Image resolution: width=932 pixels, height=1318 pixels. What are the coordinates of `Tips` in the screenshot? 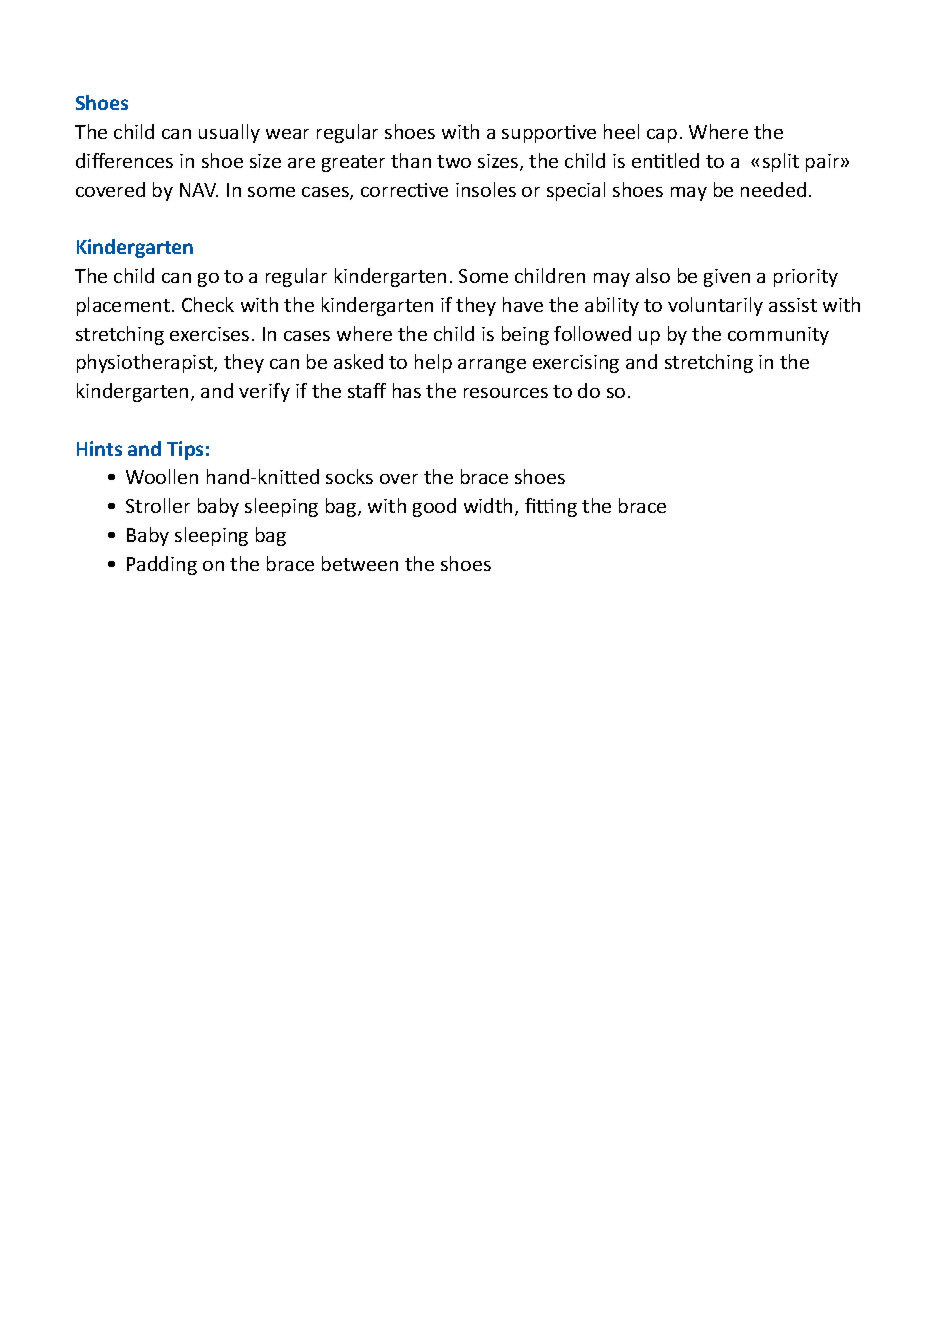 It's located at (185, 450).
